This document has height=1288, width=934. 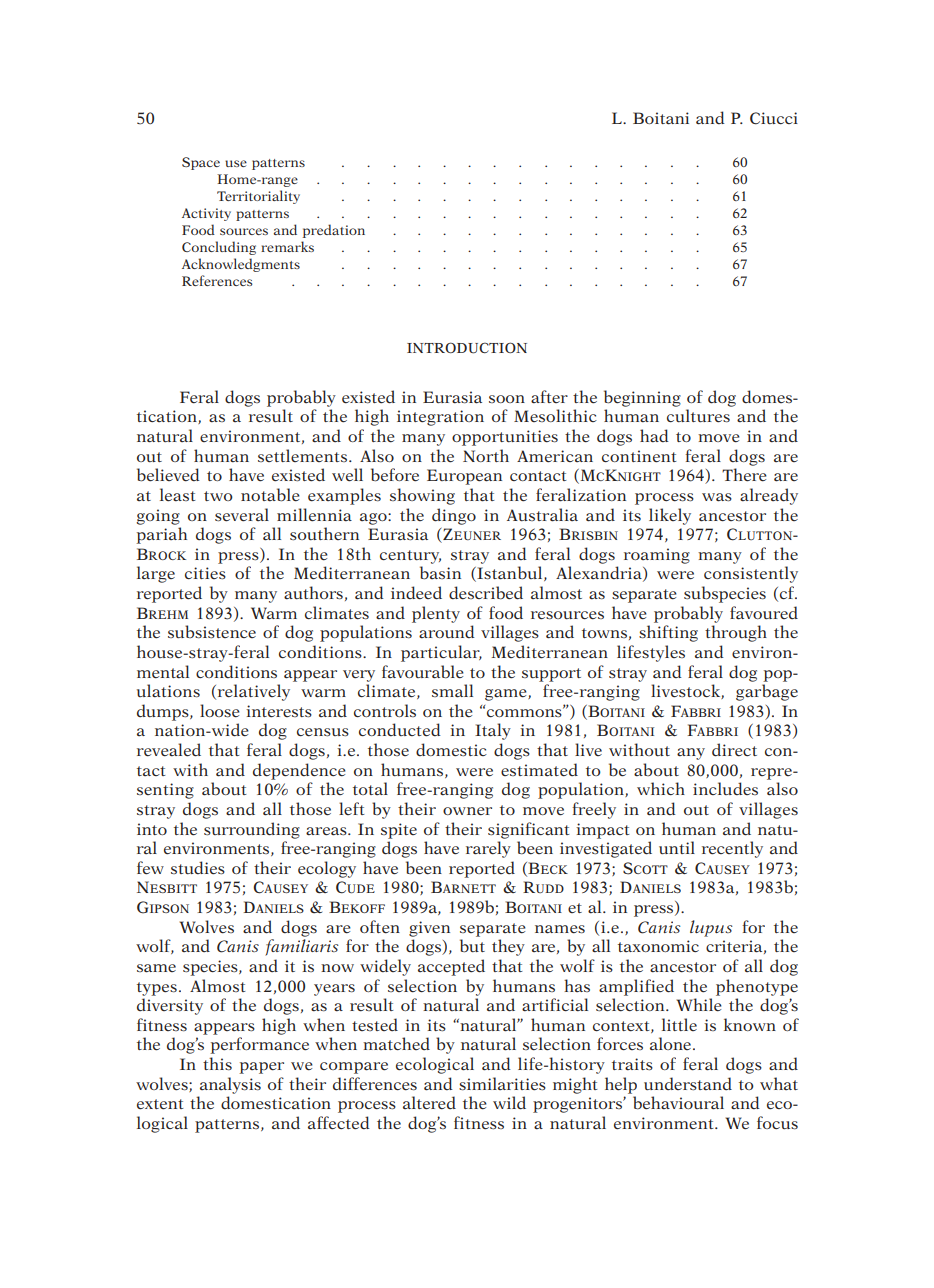 I want to click on beginning, so click(x=642, y=398).
